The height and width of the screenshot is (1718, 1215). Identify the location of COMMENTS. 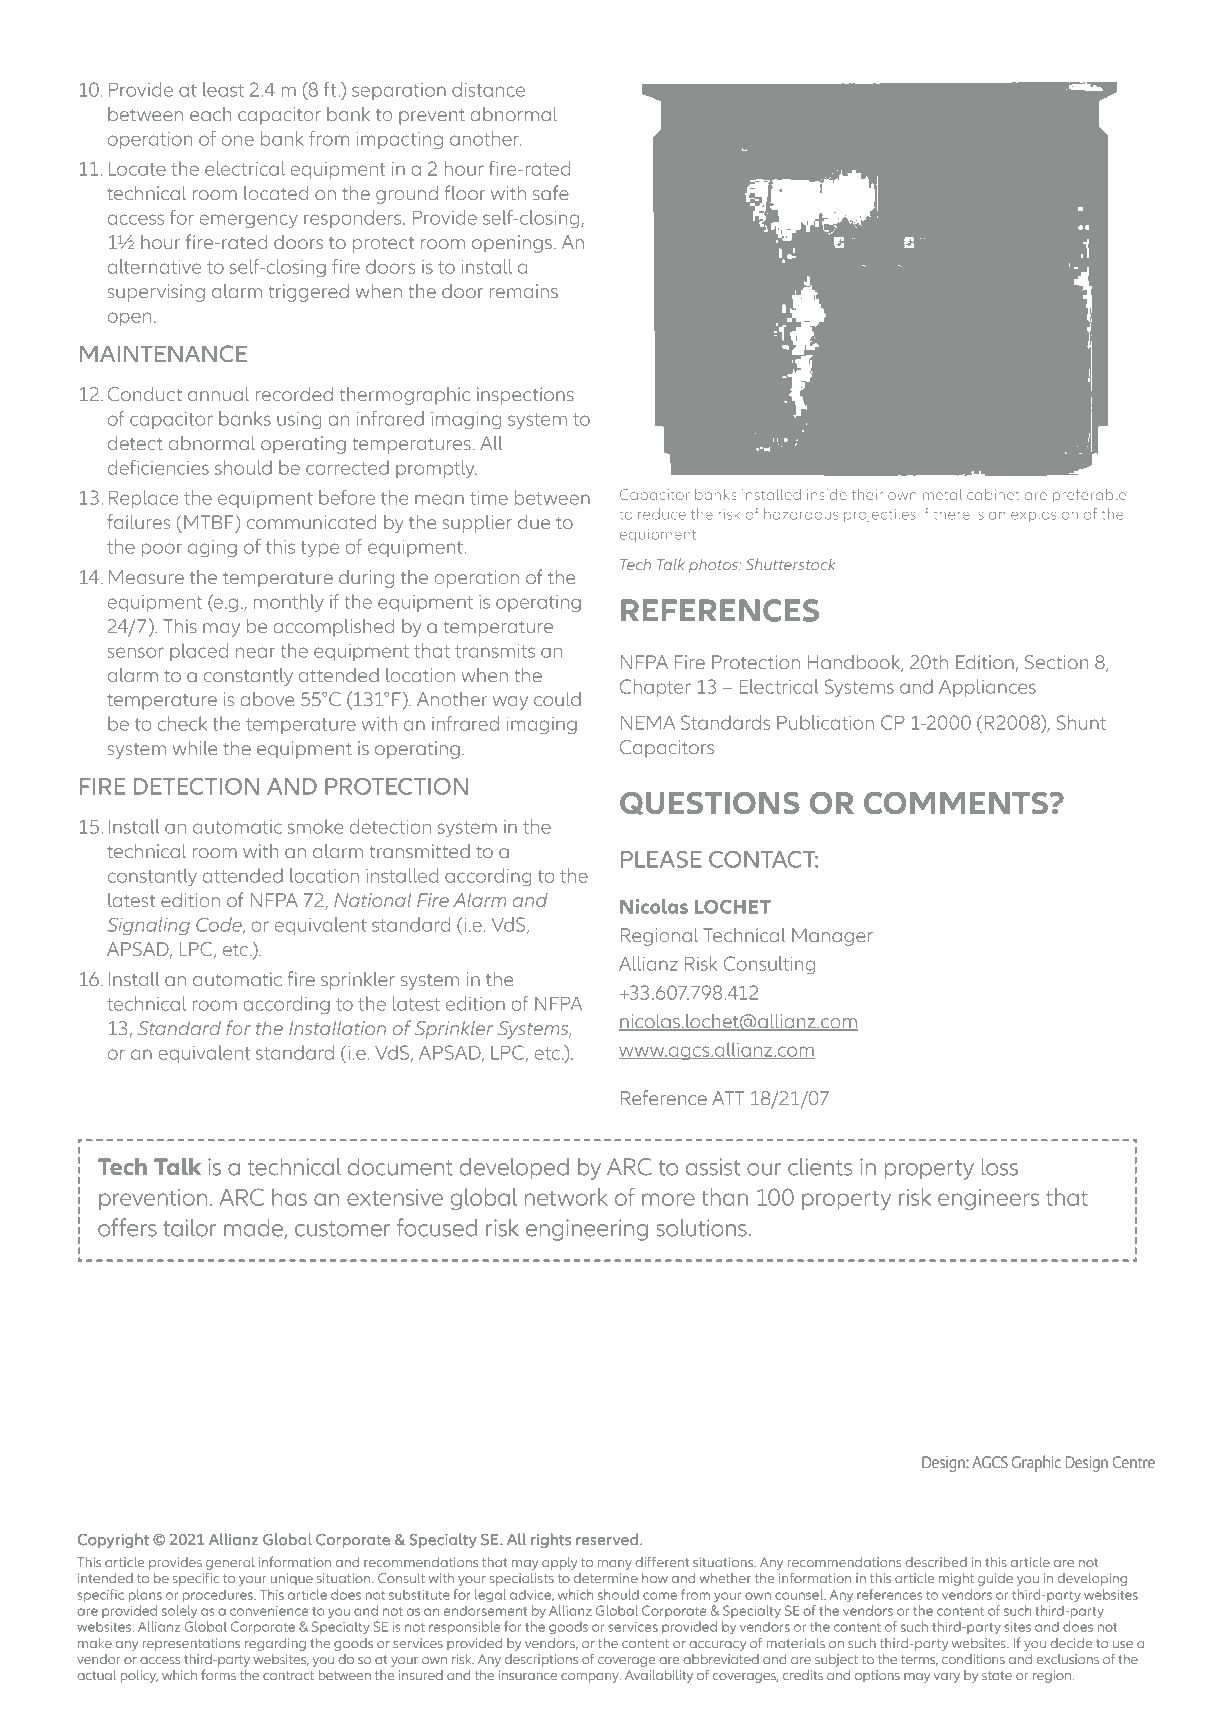
(956, 803).
